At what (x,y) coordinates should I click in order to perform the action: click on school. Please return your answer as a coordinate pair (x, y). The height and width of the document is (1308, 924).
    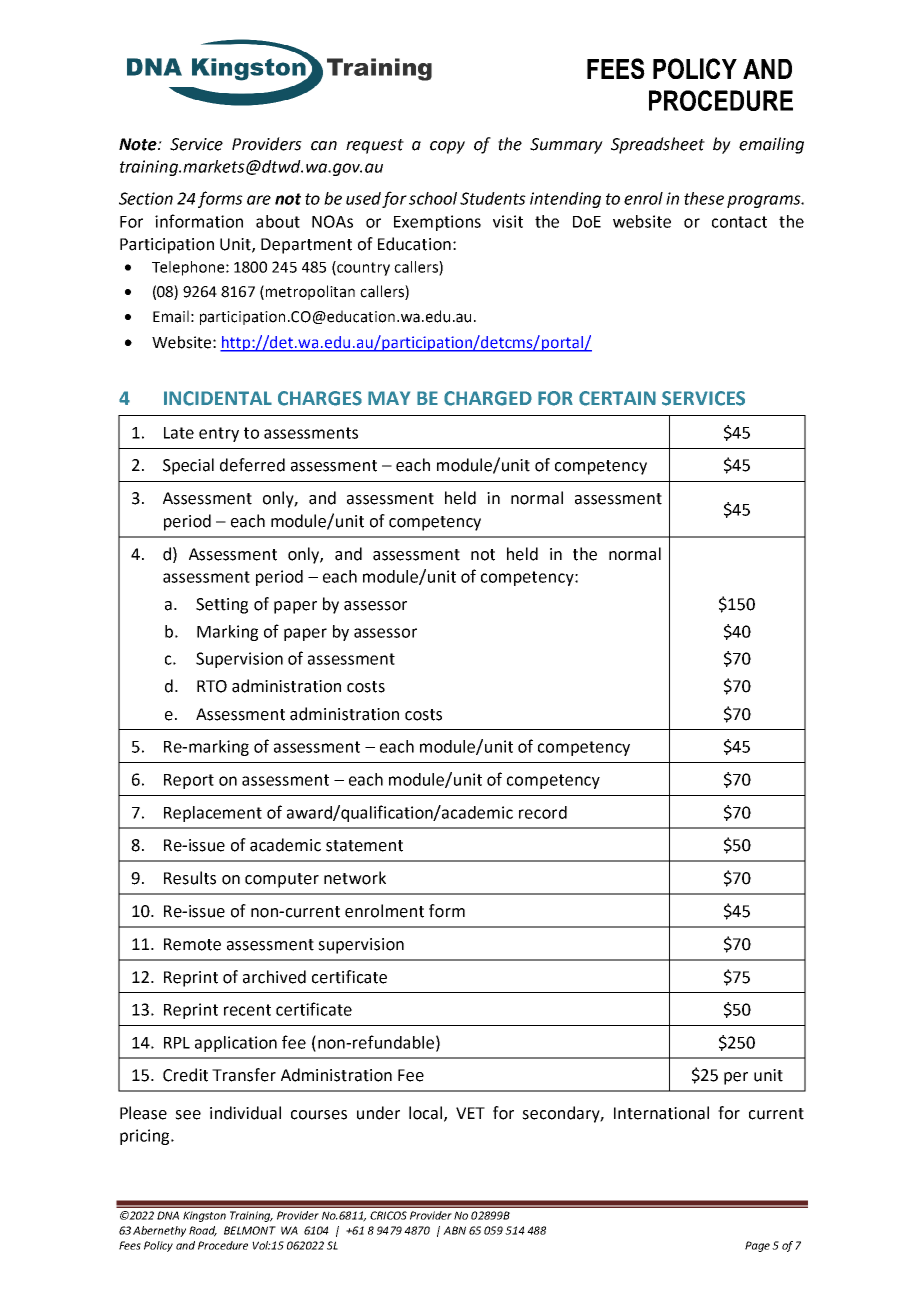
    Looking at the image, I should click on (433, 198).
